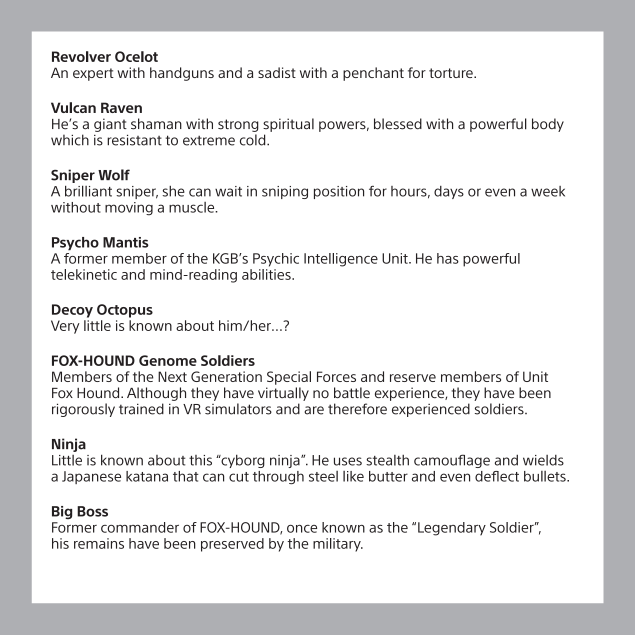 The image size is (635, 635). Describe the element at coordinates (267, 274) in the image. I see `abilities` at that location.
